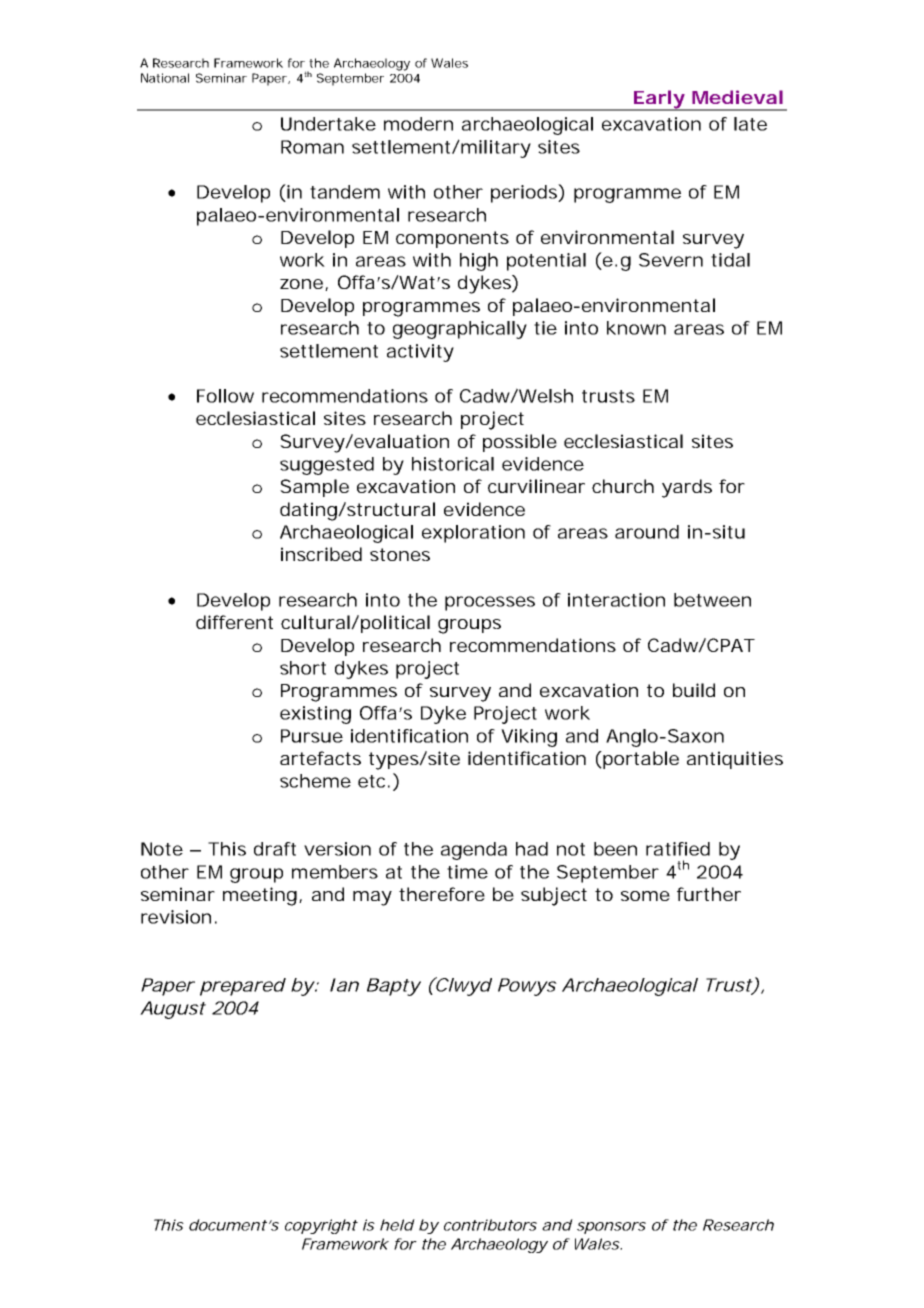 The height and width of the screenshot is (1308, 924). Describe the element at coordinates (321, 1226) in the screenshot. I see `copyright` at that location.
